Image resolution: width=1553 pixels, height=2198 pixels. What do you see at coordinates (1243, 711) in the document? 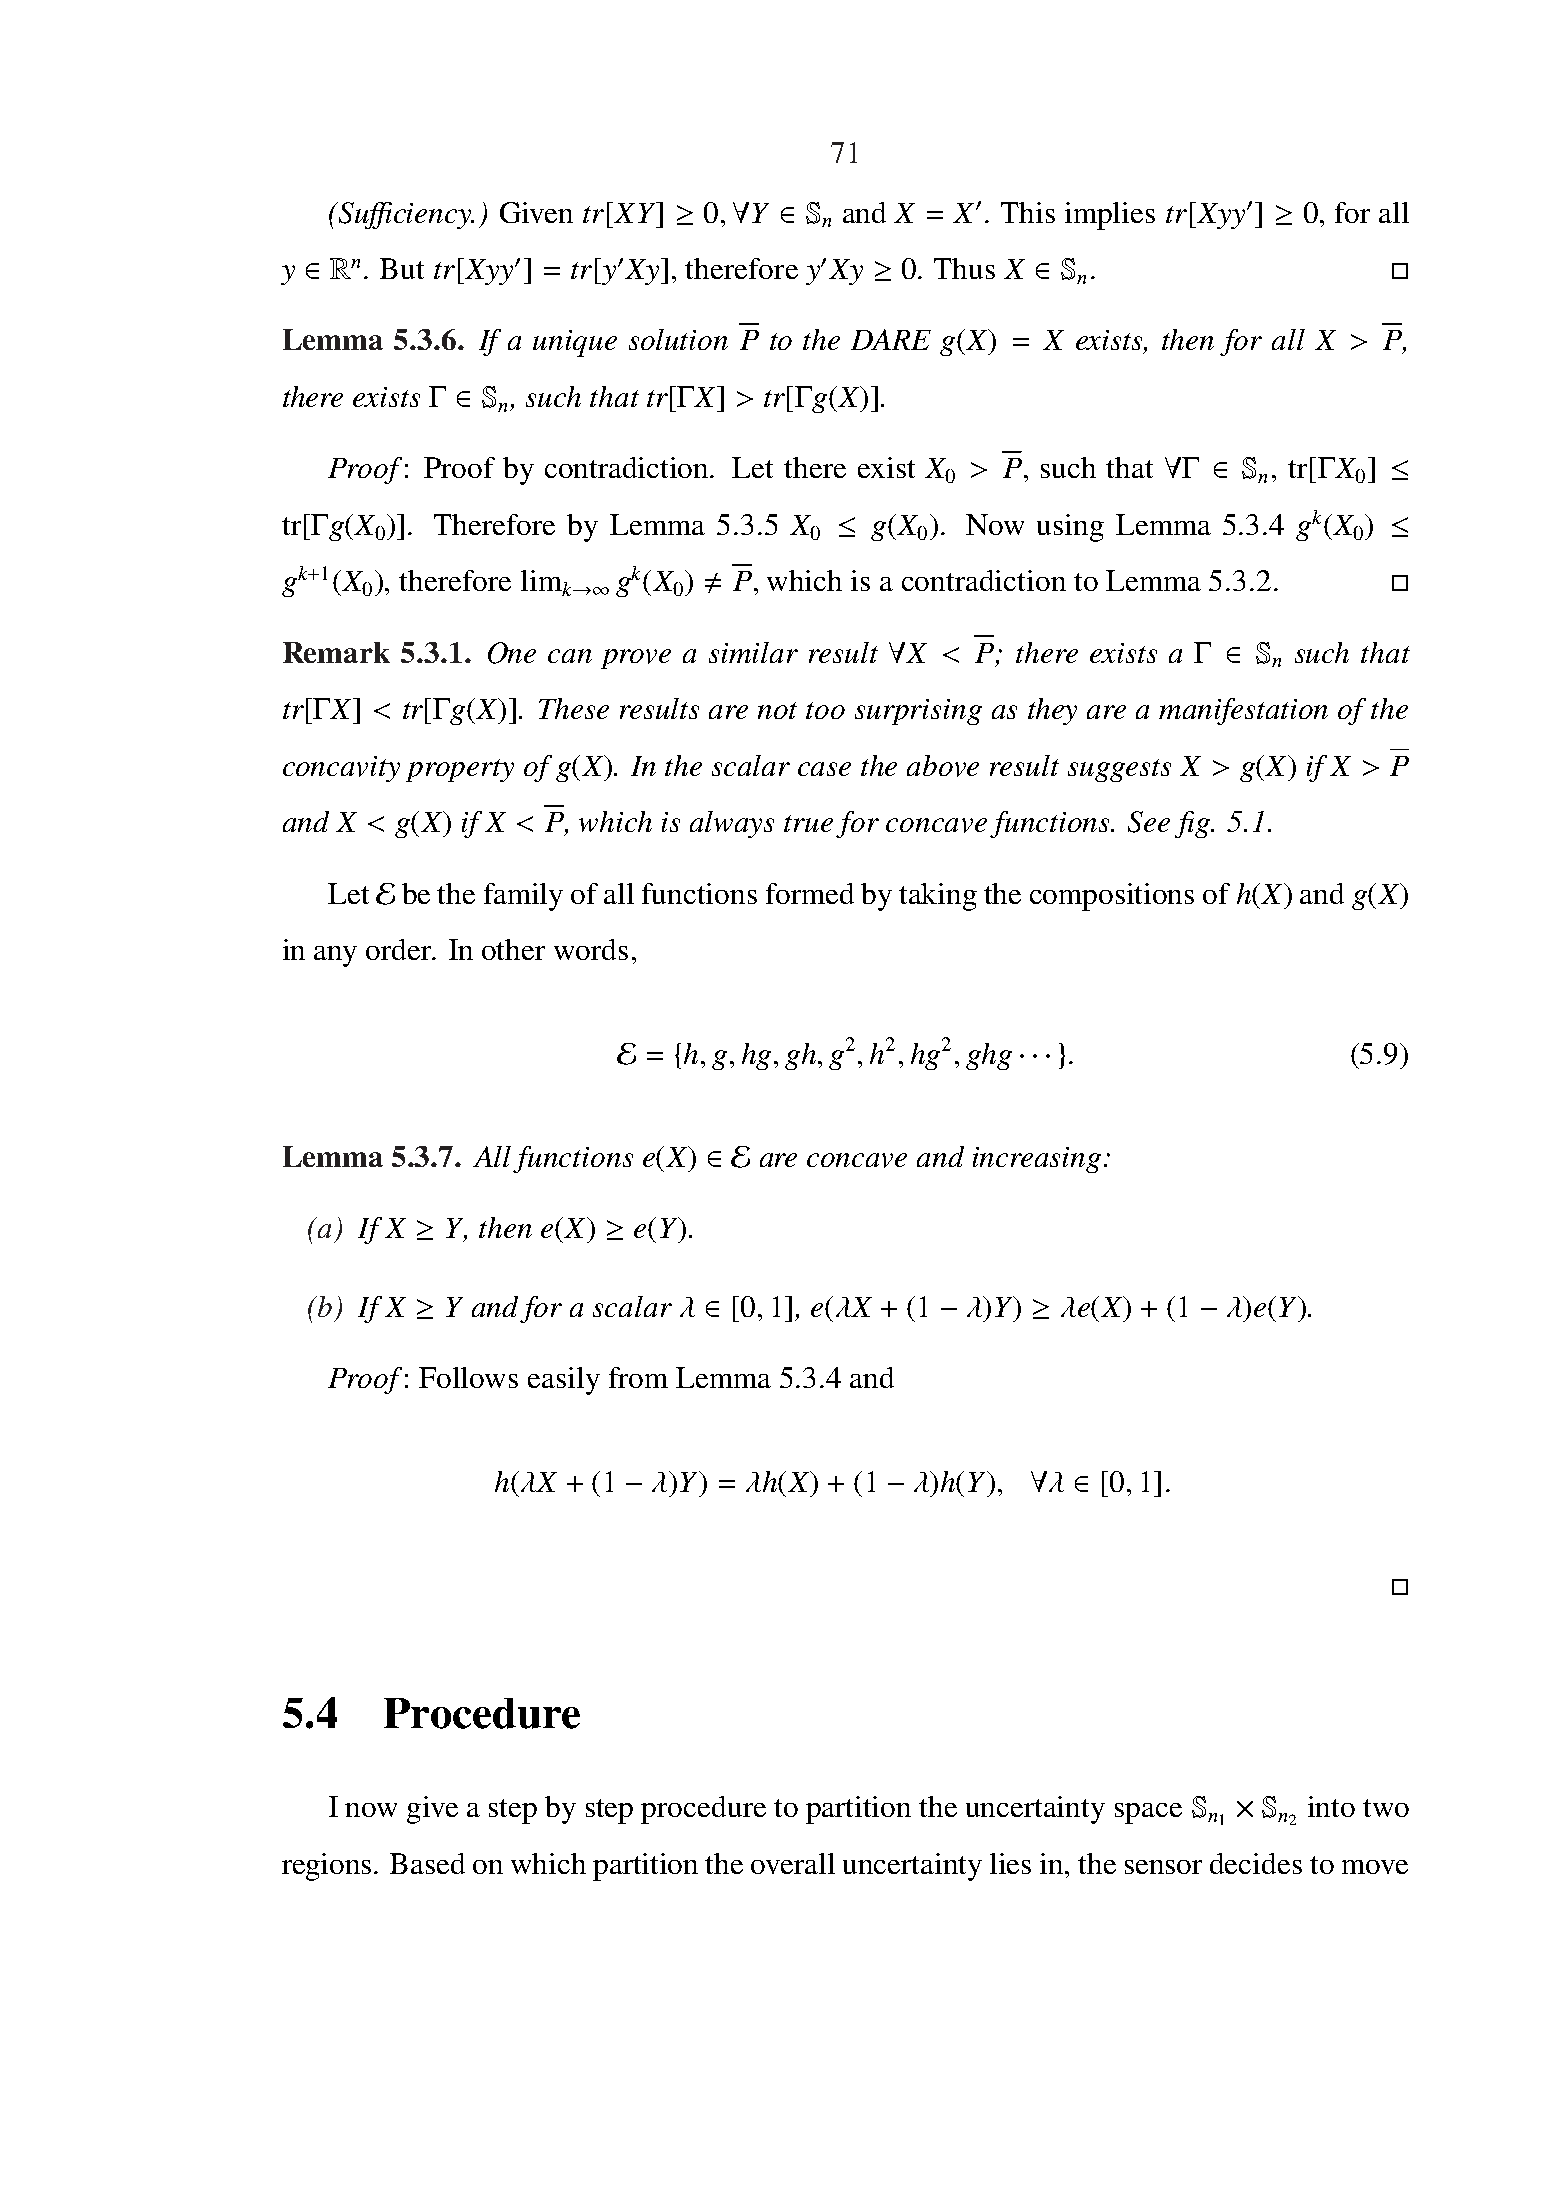
I see `manifestation` at bounding box center [1243, 711].
